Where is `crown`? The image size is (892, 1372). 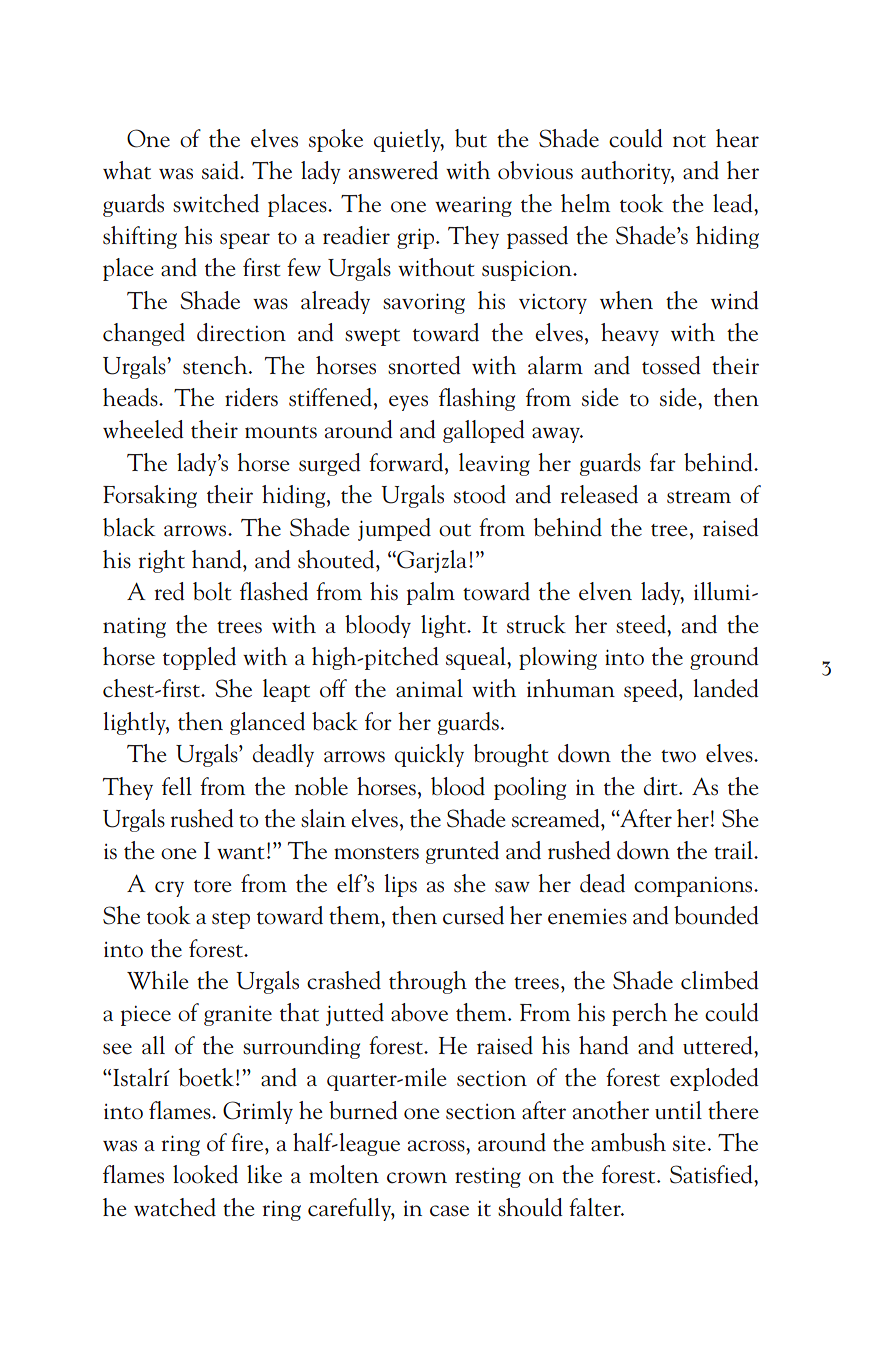
crown is located at coordinates (417, 1178).
